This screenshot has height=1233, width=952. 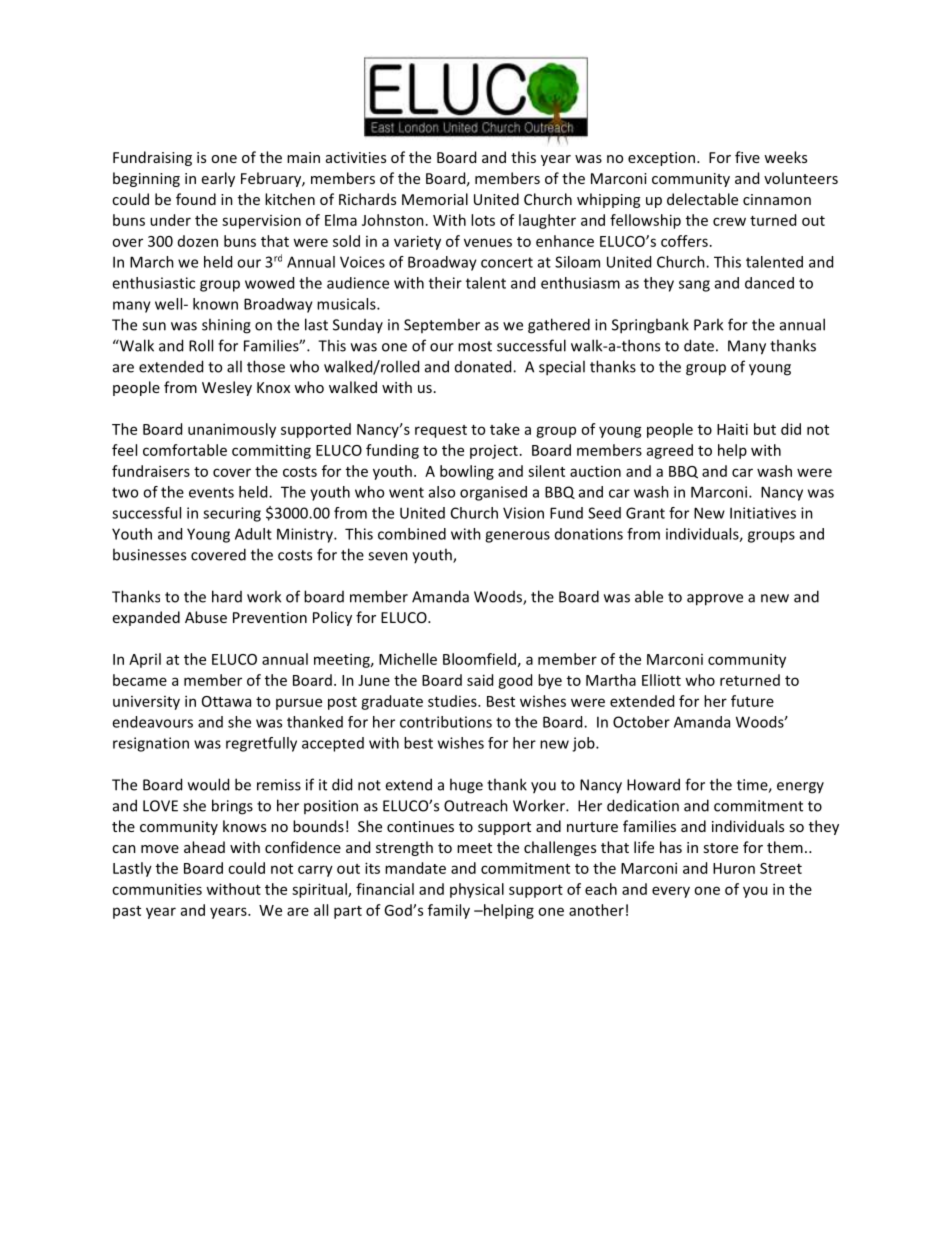 I want to click on Haiti, so click(x=732, y=429).
